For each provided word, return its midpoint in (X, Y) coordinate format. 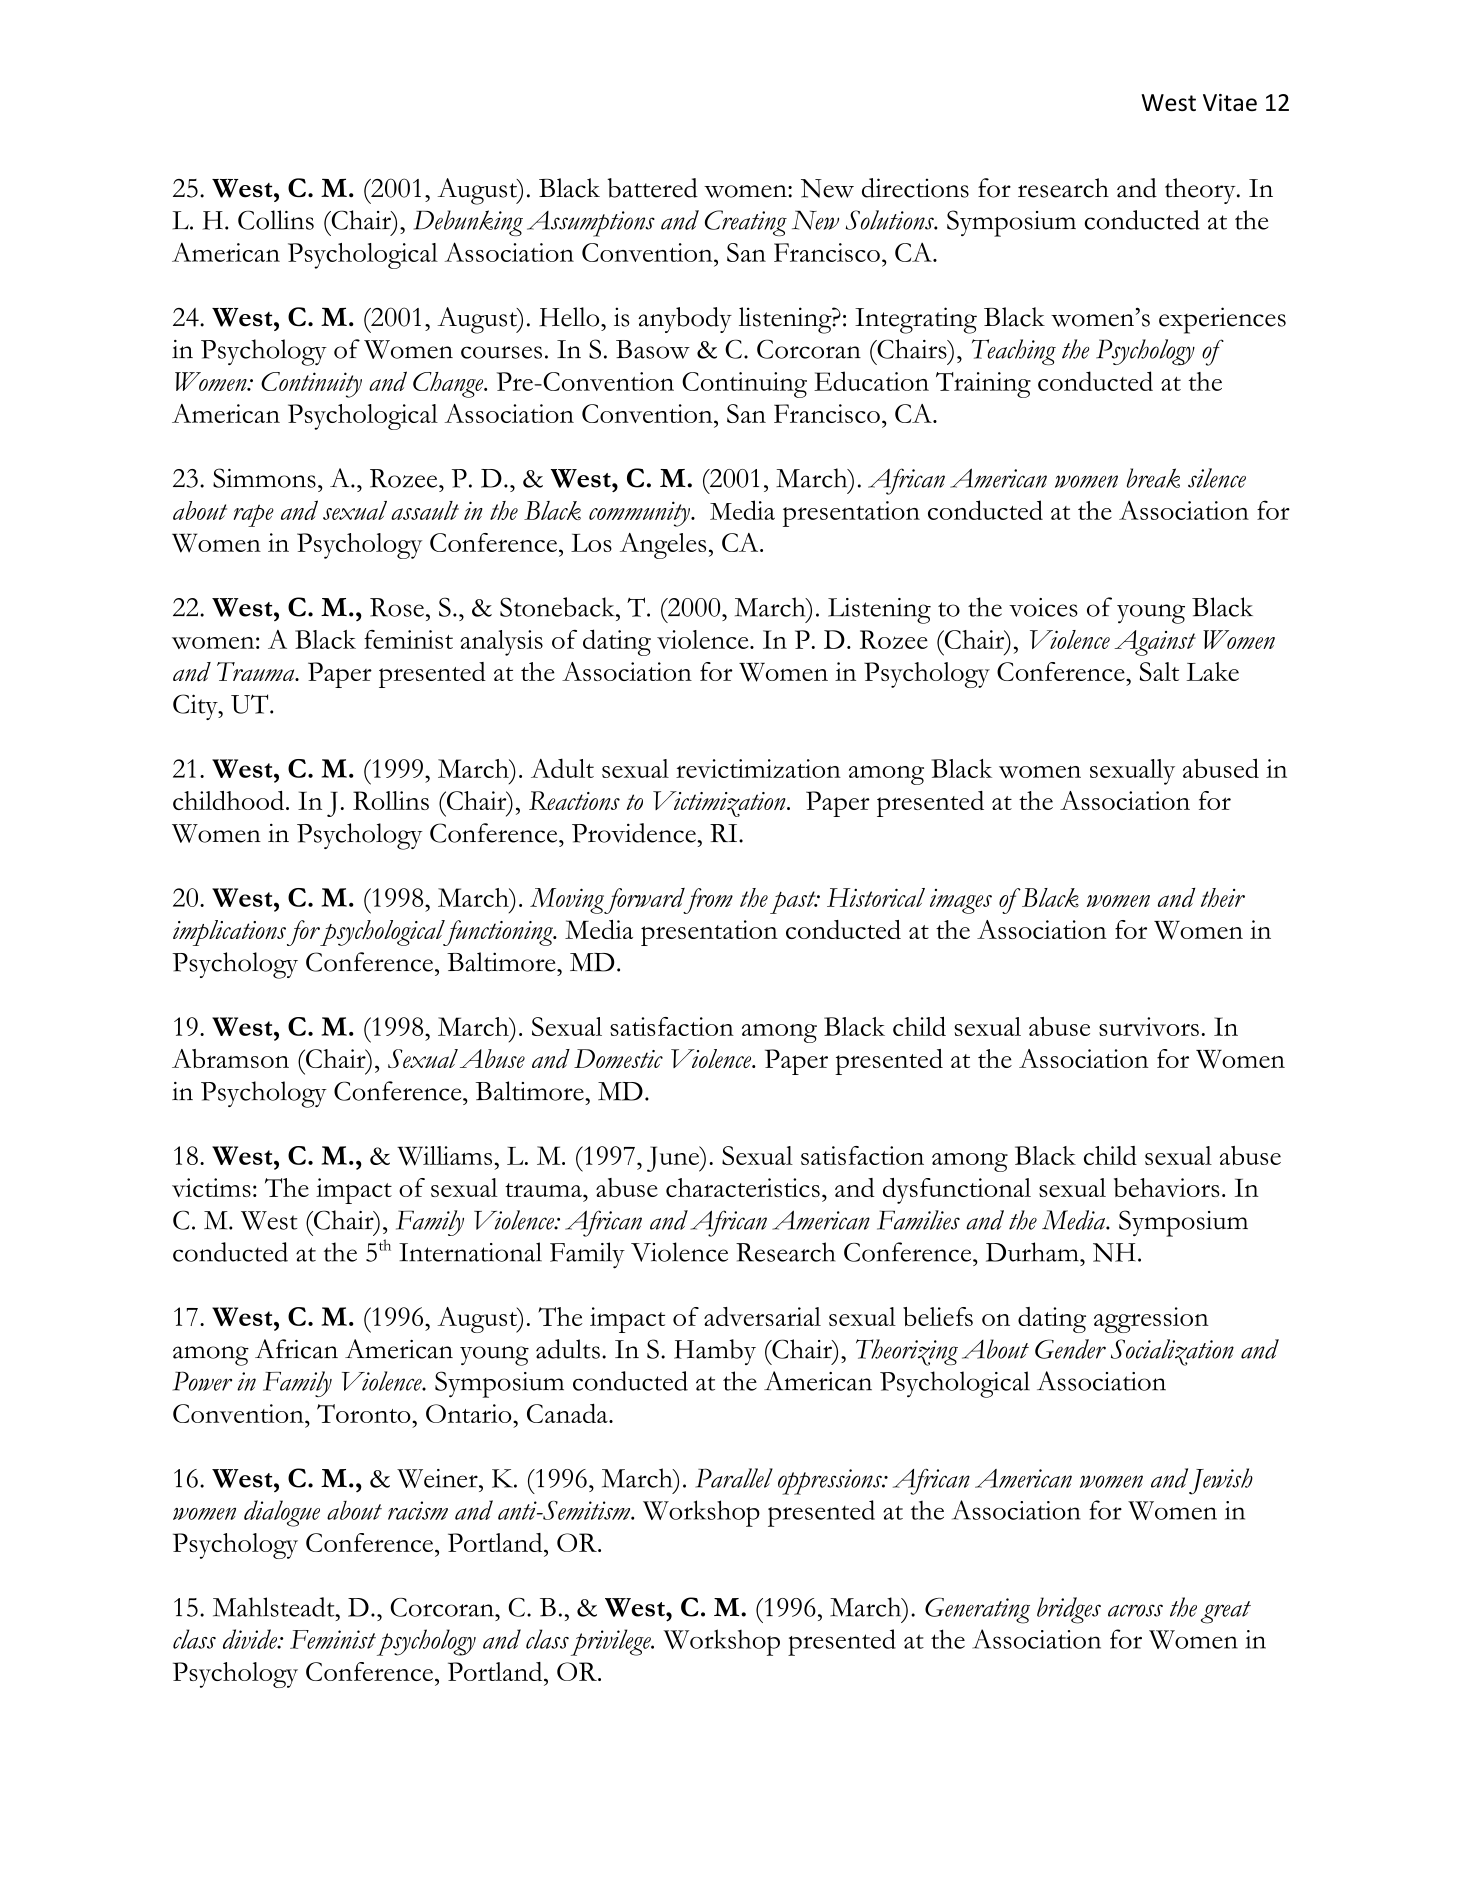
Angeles (663, 546)
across (1135, 1610)
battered (652, 188)
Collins (276, 220)
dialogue (282, 1513)
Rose (397, 607)
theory (1201, 191)
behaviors (1167, 1187)
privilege (612, 1642)
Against (1155, 643)
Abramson (230, 1058)
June (674, 1159)
